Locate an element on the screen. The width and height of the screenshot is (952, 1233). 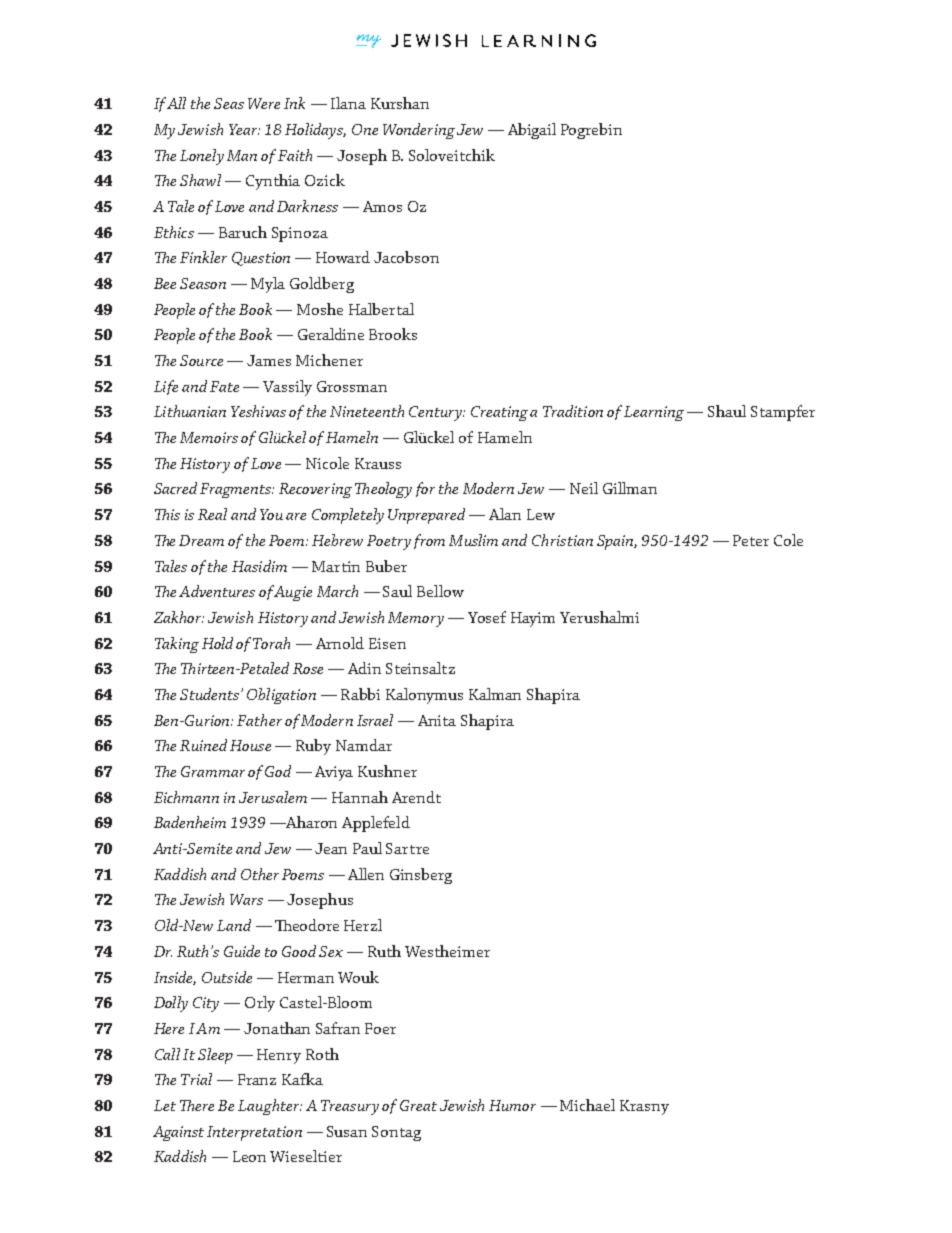
Wondering is located at coordinates (419, 131).
